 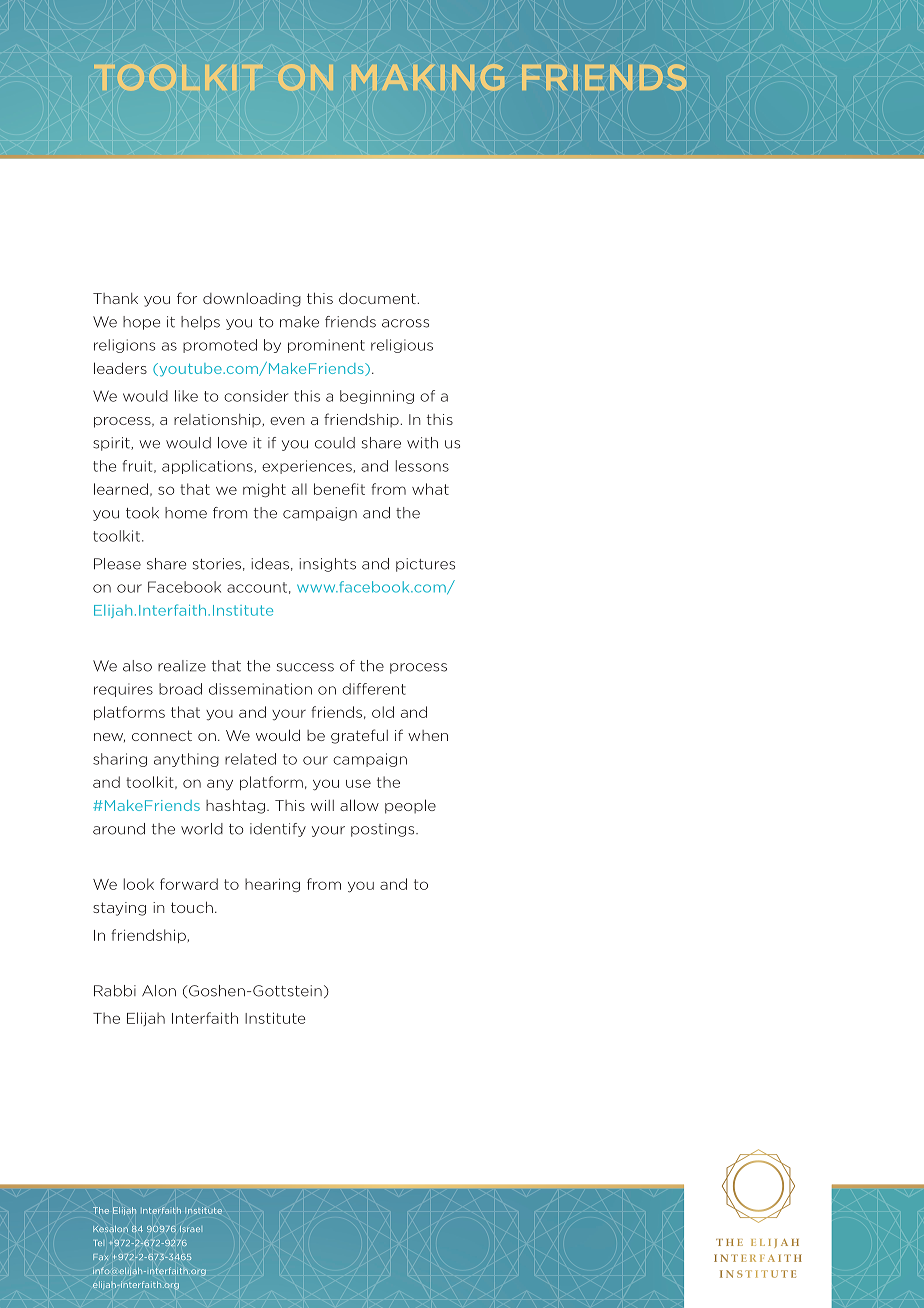 What do you see at coordinates (190, 1229) in the screenshot?
I see `Israel` at bounding box center [190, 1229].
